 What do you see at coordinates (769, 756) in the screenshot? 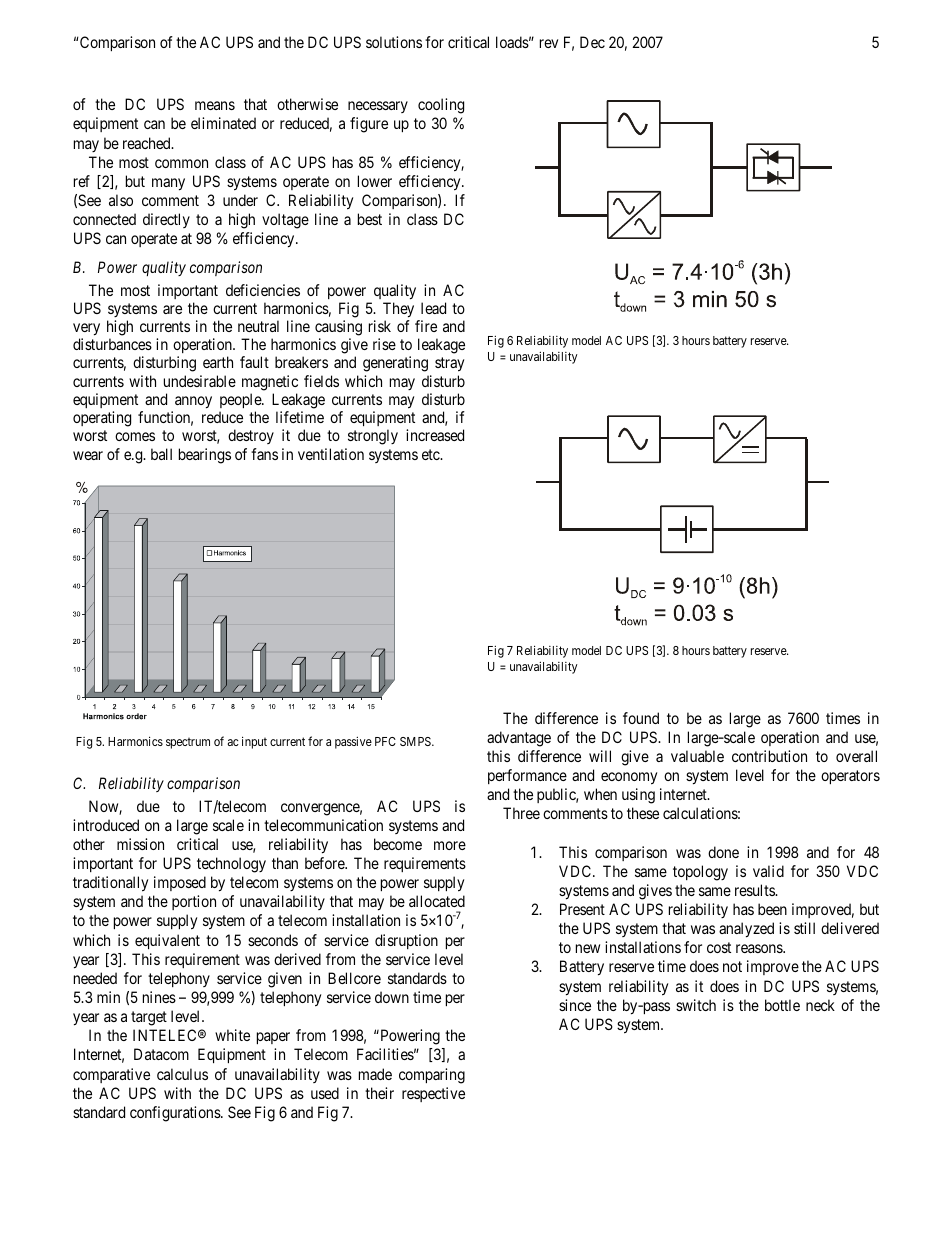
I see `contribution` at bounding box center [769, 756].
